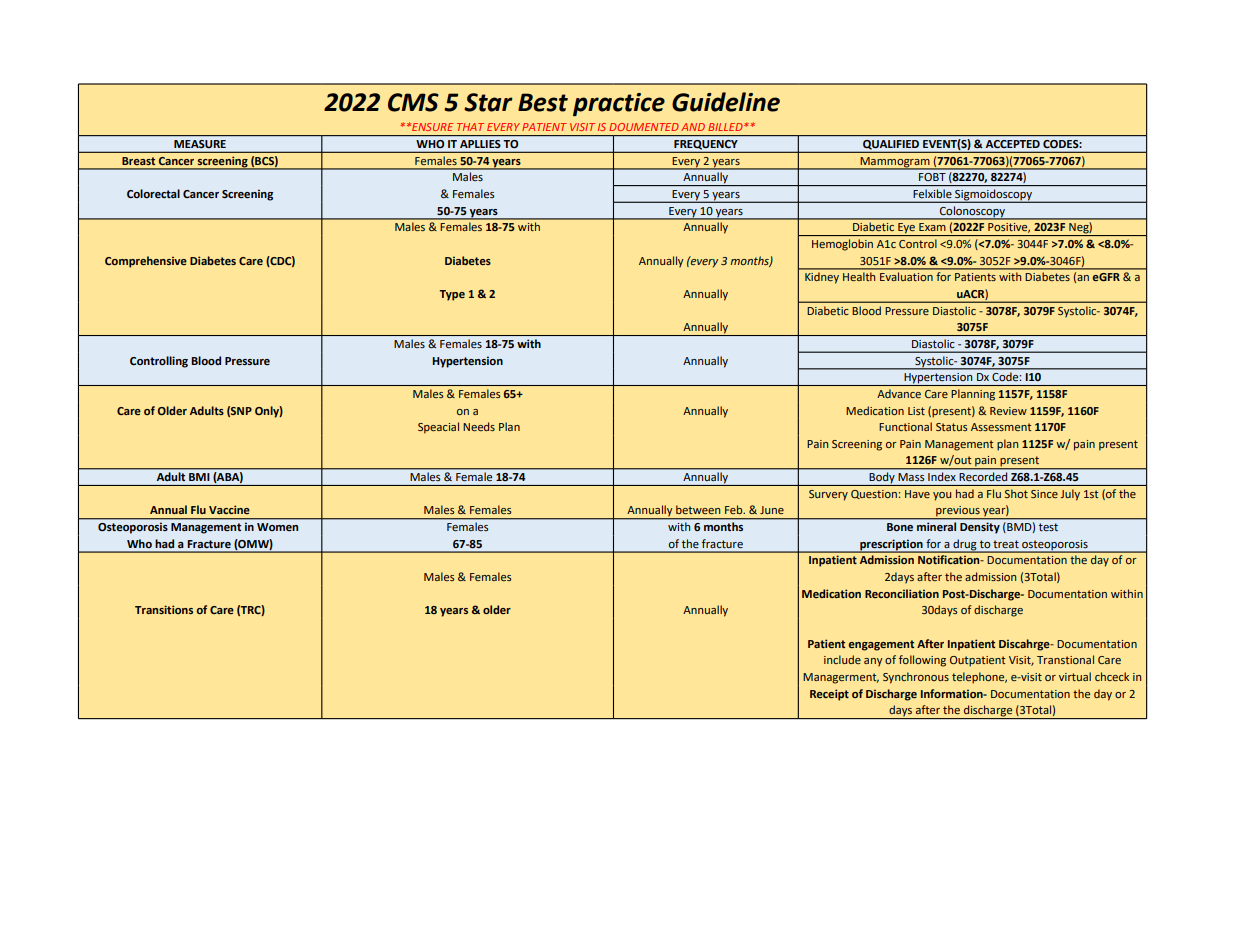 This document has width=1233, height=952. What do you see at coordinates (829, 695) in the document?
I see `Receipt` at bounding box center [829, 695].
